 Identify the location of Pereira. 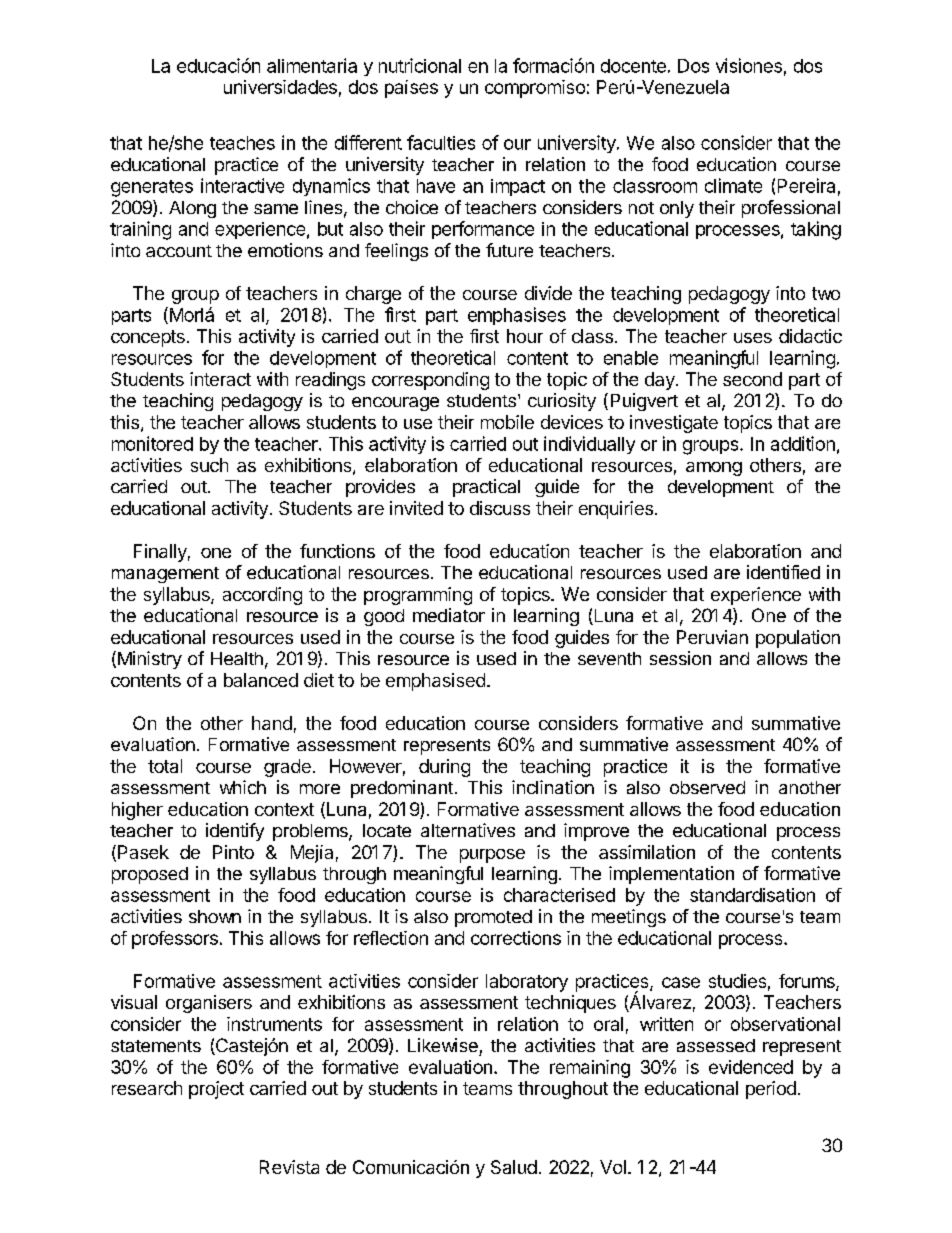
(806, 185).
